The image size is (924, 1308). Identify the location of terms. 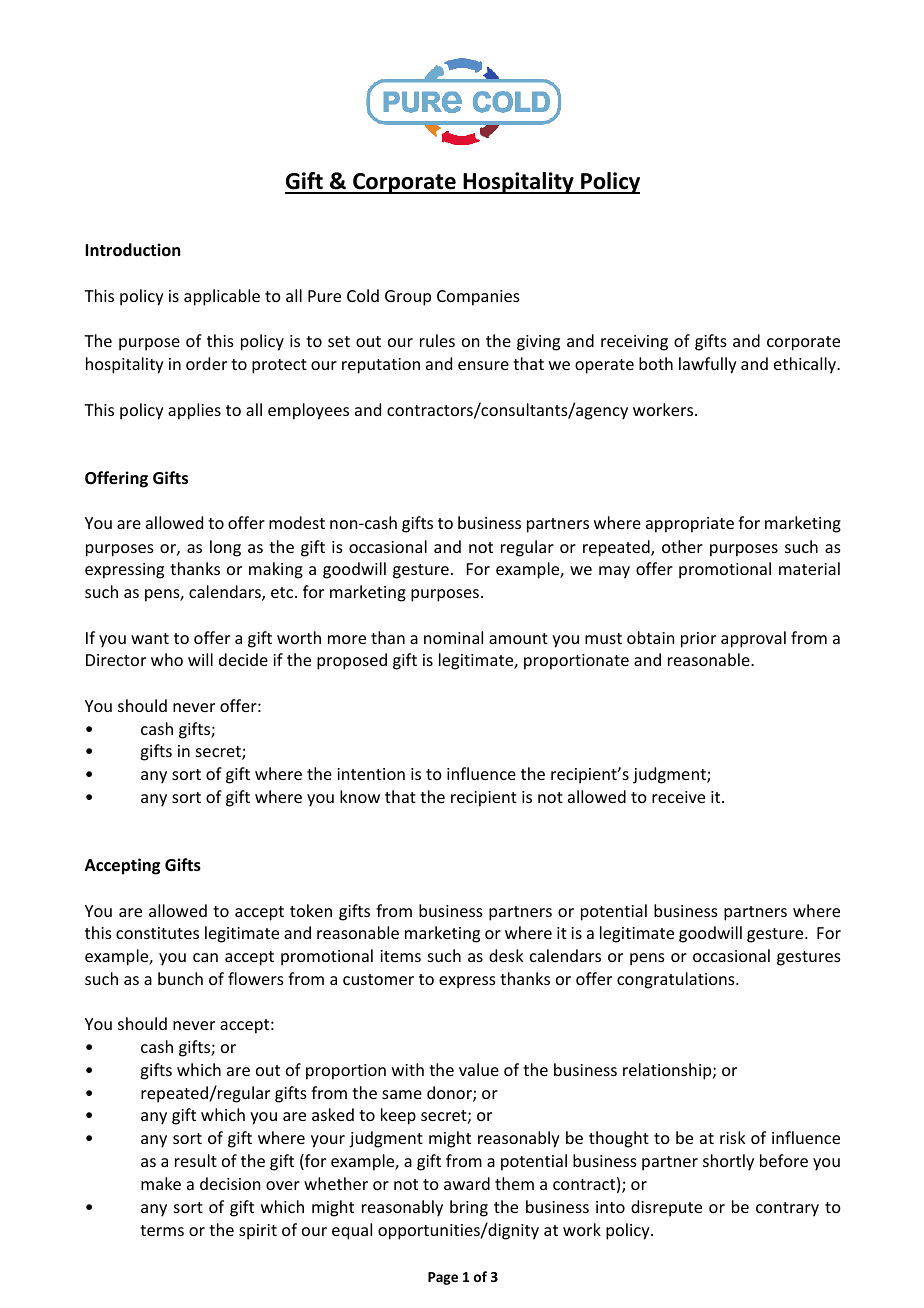
(162, 1230).
